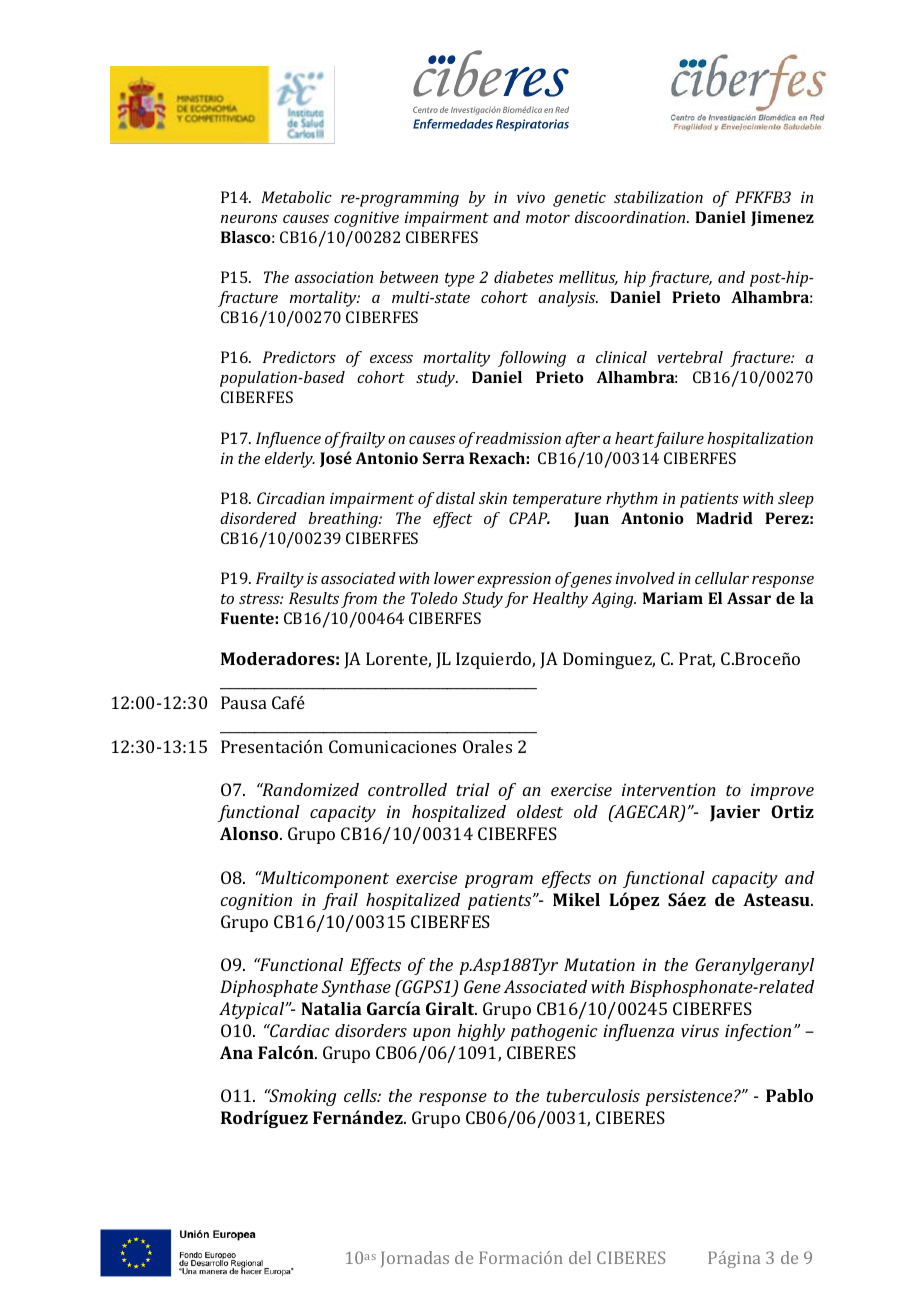  Describe the element at coordinates (291, 498) in the page. I see `Circadian` at that location.
